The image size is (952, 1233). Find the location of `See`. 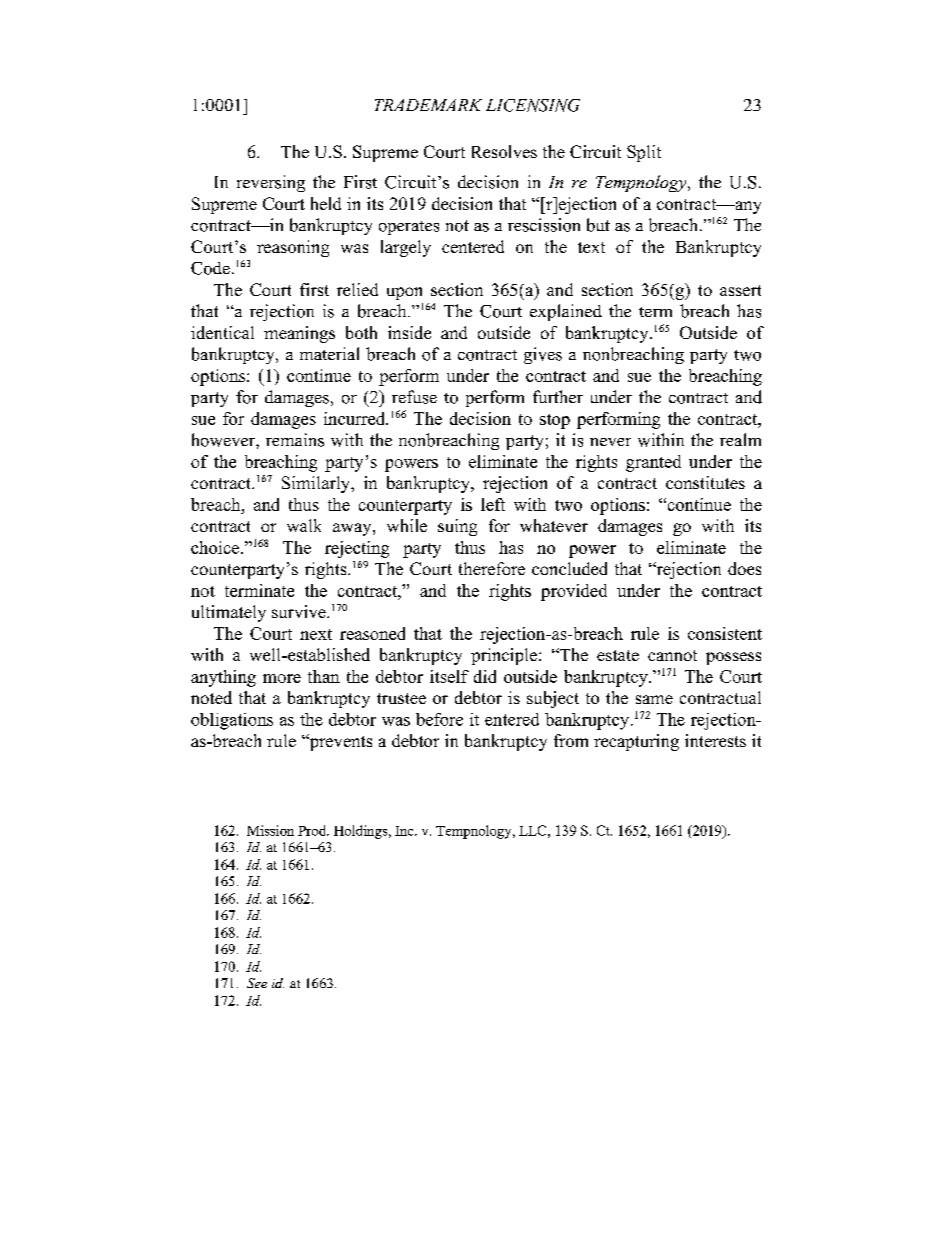

See is located at coordinates (257, 983).
